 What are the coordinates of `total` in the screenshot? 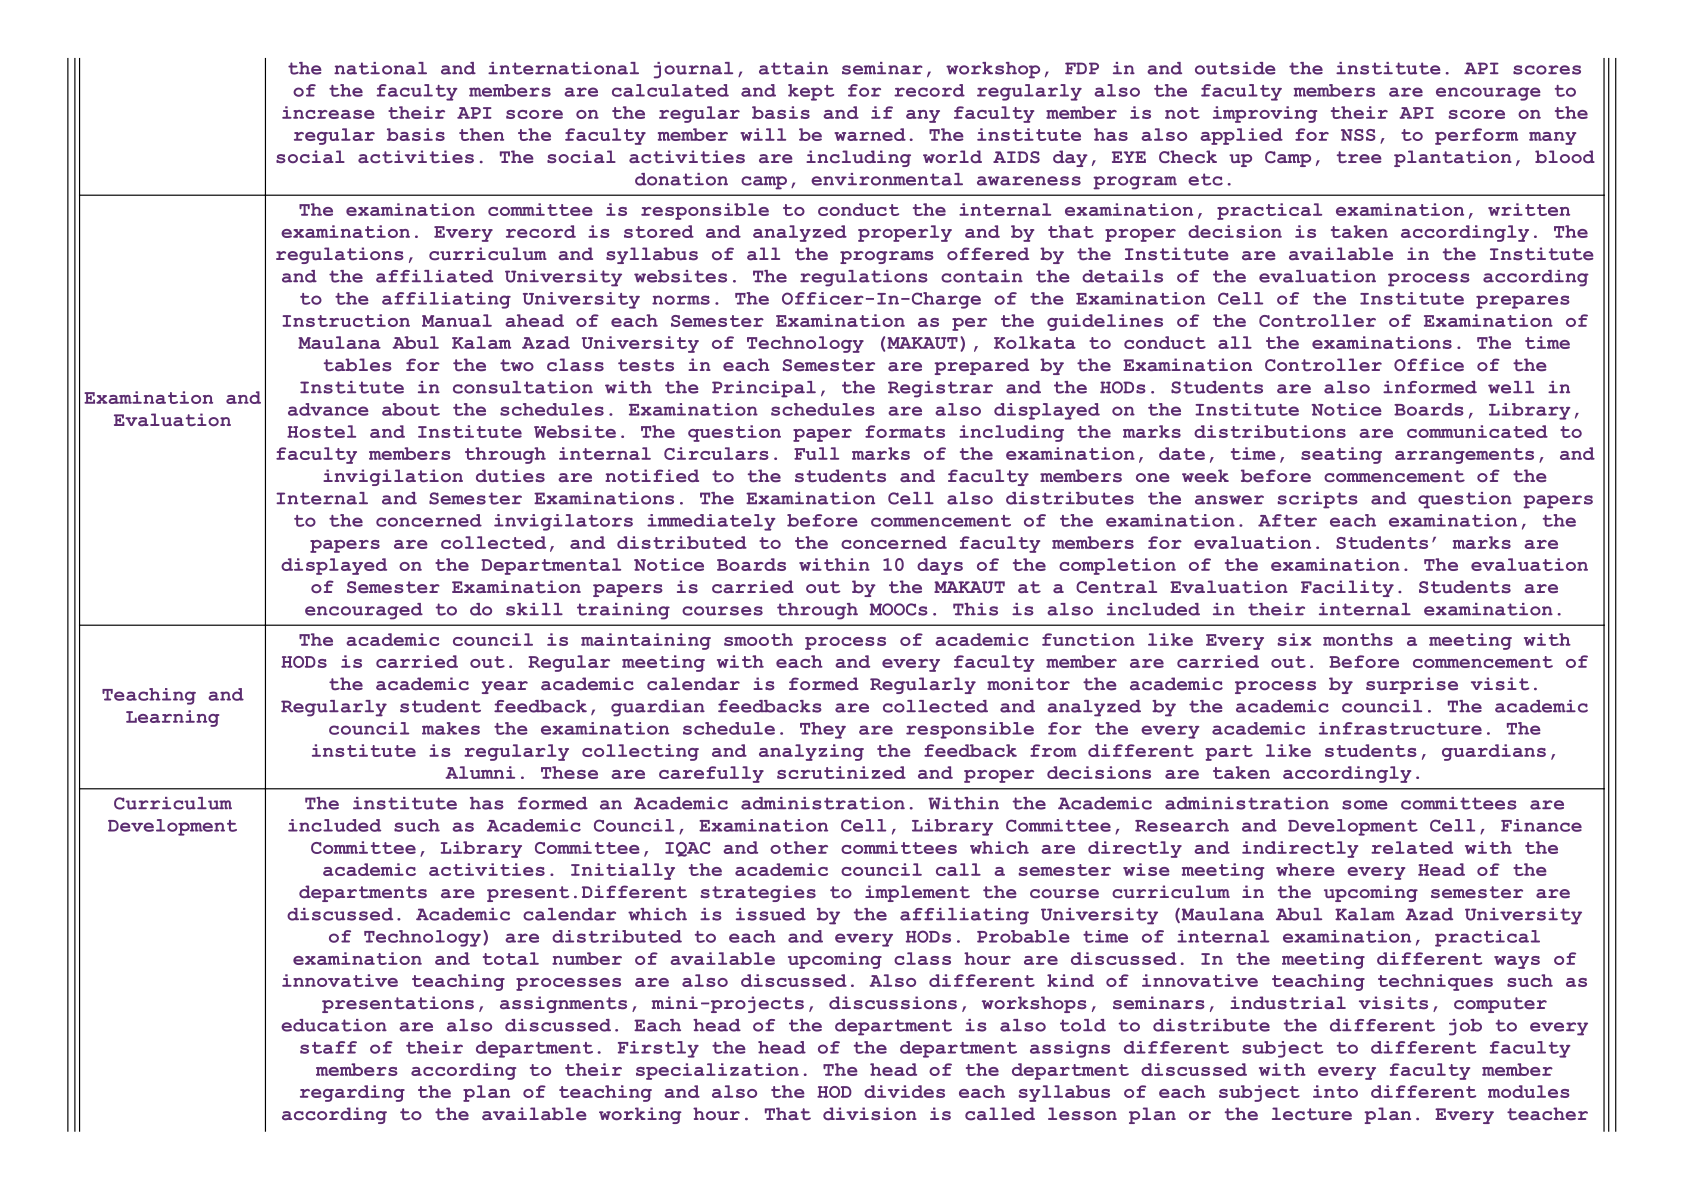 It's located at (511, 958).
